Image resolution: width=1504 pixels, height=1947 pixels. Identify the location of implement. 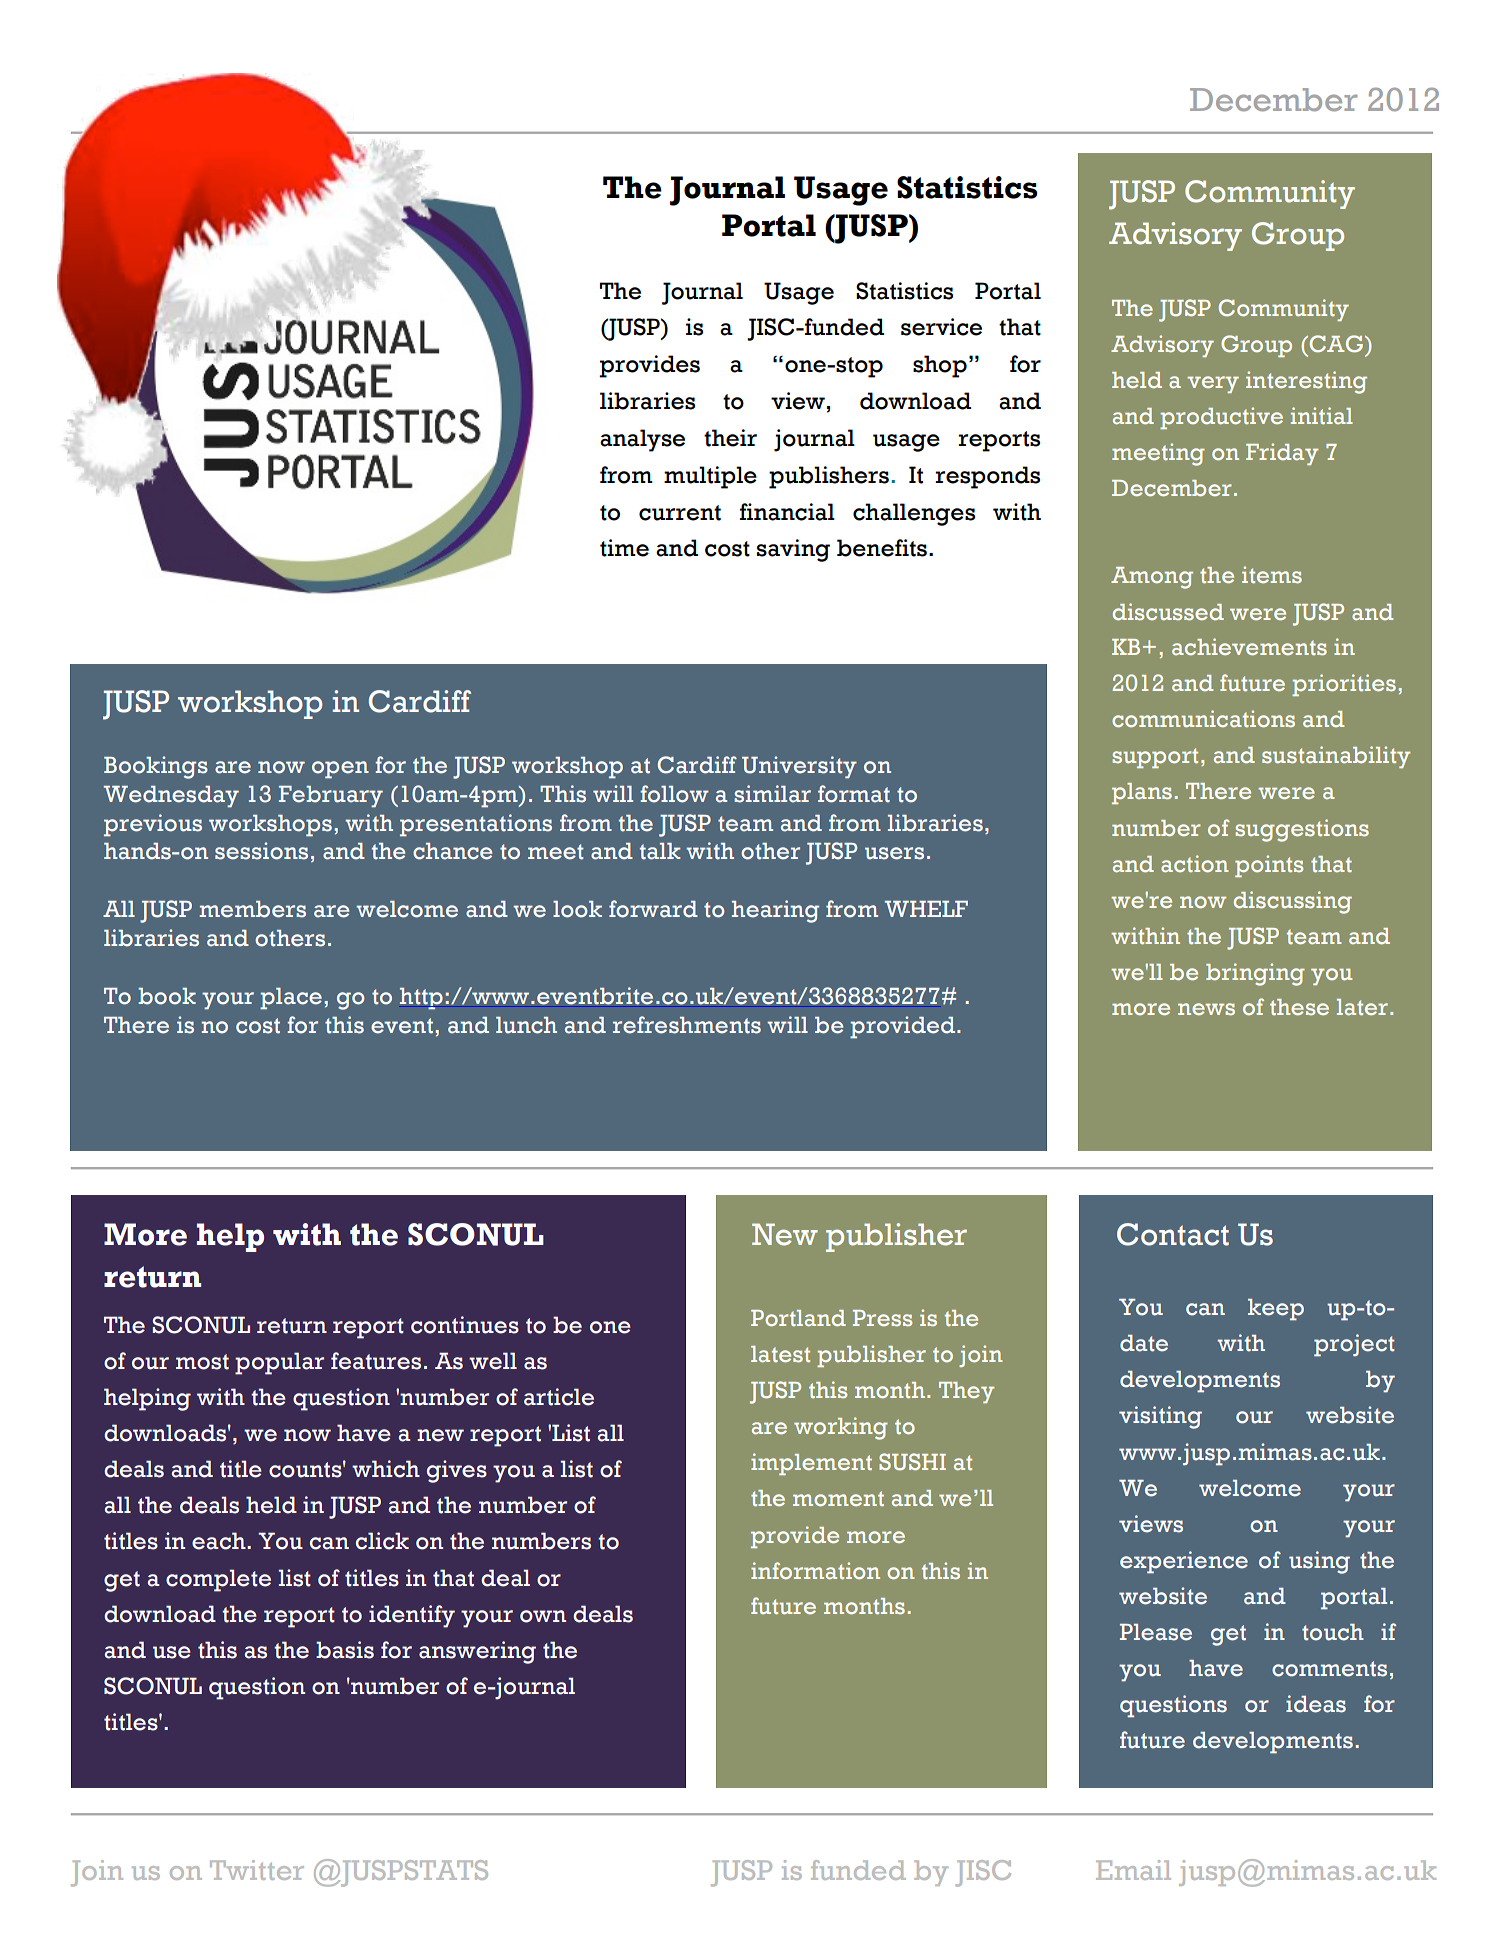
(811, 1464).
